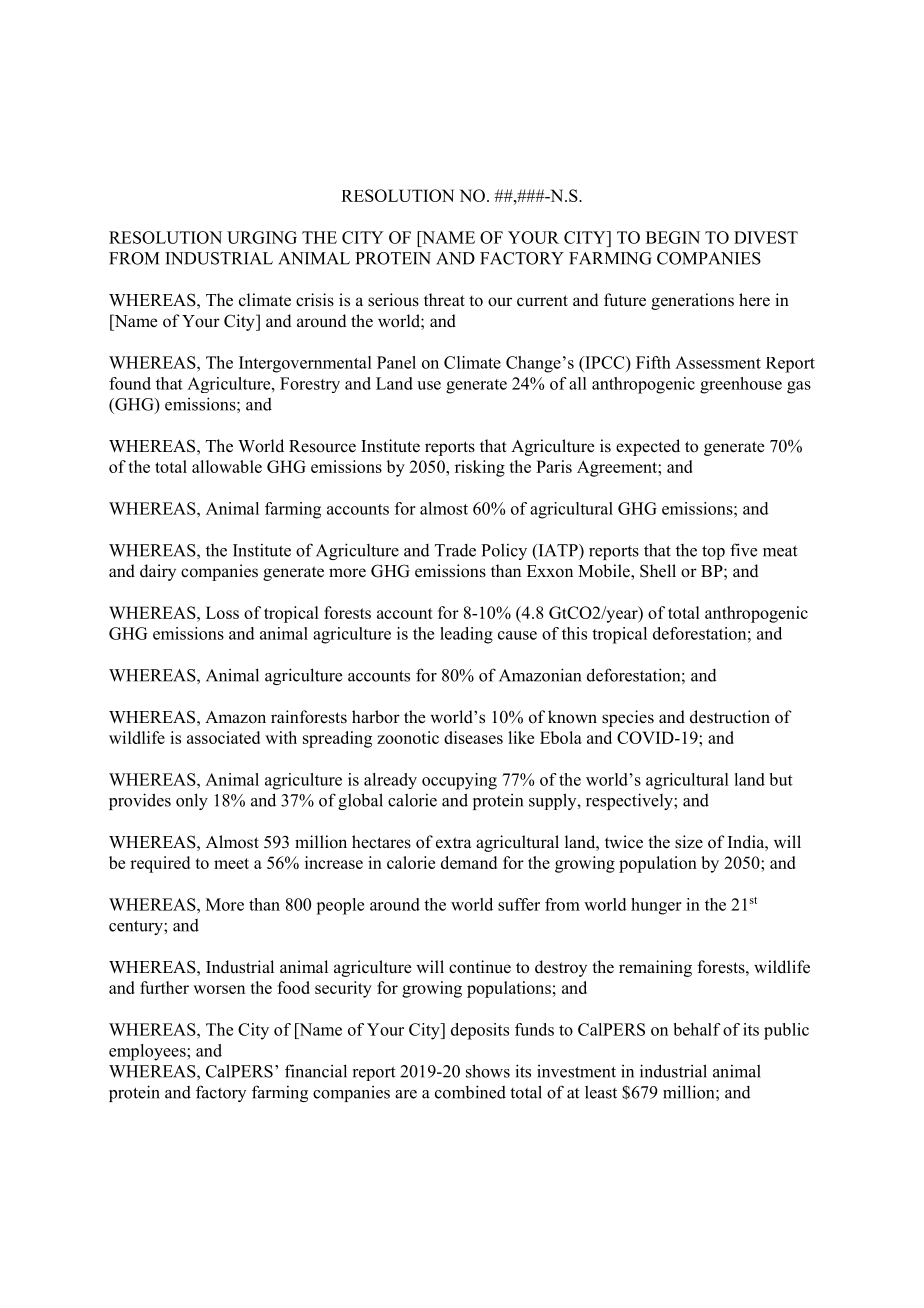  Describe the element at coordinates (459, 781) in the page. I see `occupying` at that location.
